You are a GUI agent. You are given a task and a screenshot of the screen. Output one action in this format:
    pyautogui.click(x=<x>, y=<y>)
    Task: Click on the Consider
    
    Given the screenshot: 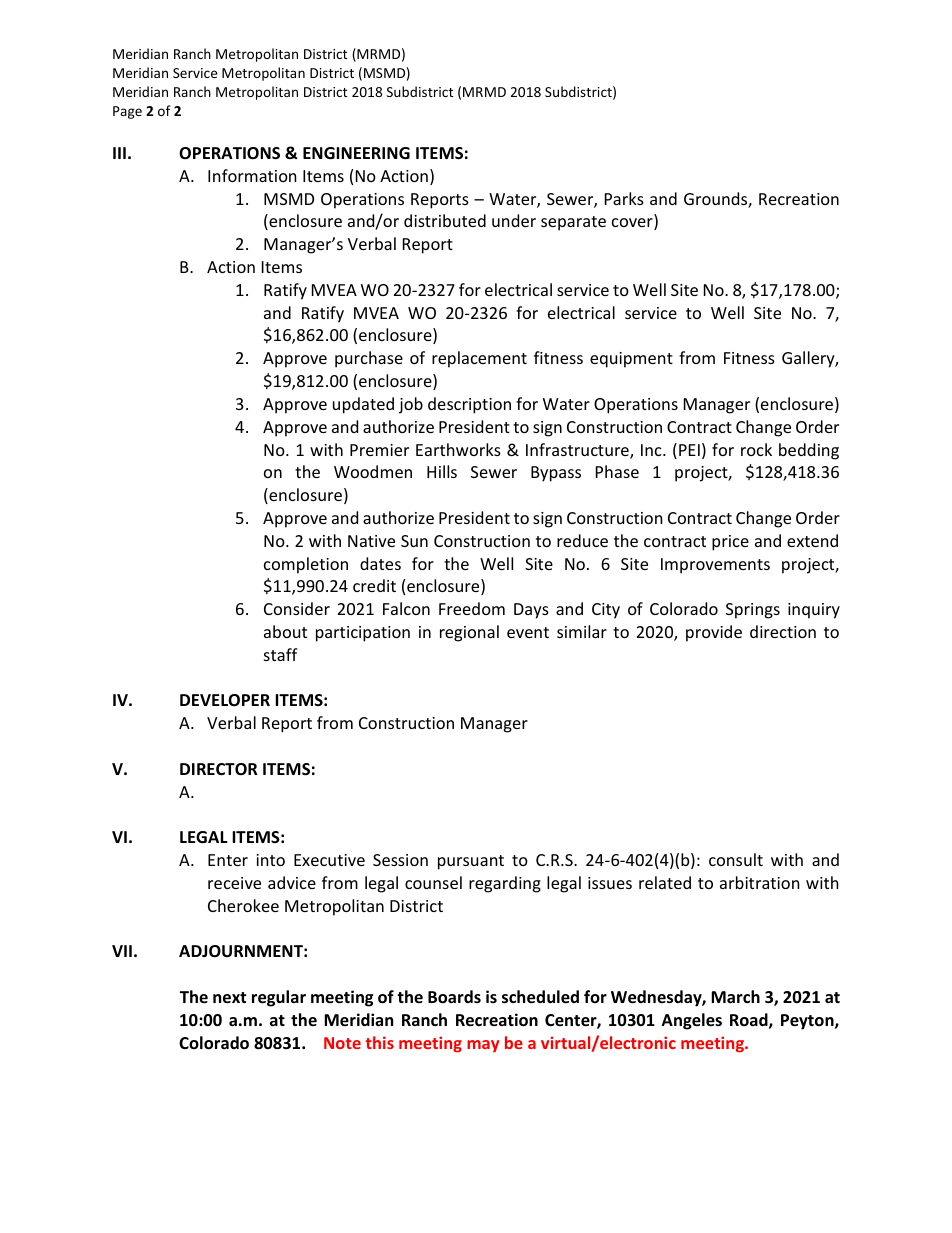 What is the action you would take?
    pyautogui.click(x=297, y=608)
